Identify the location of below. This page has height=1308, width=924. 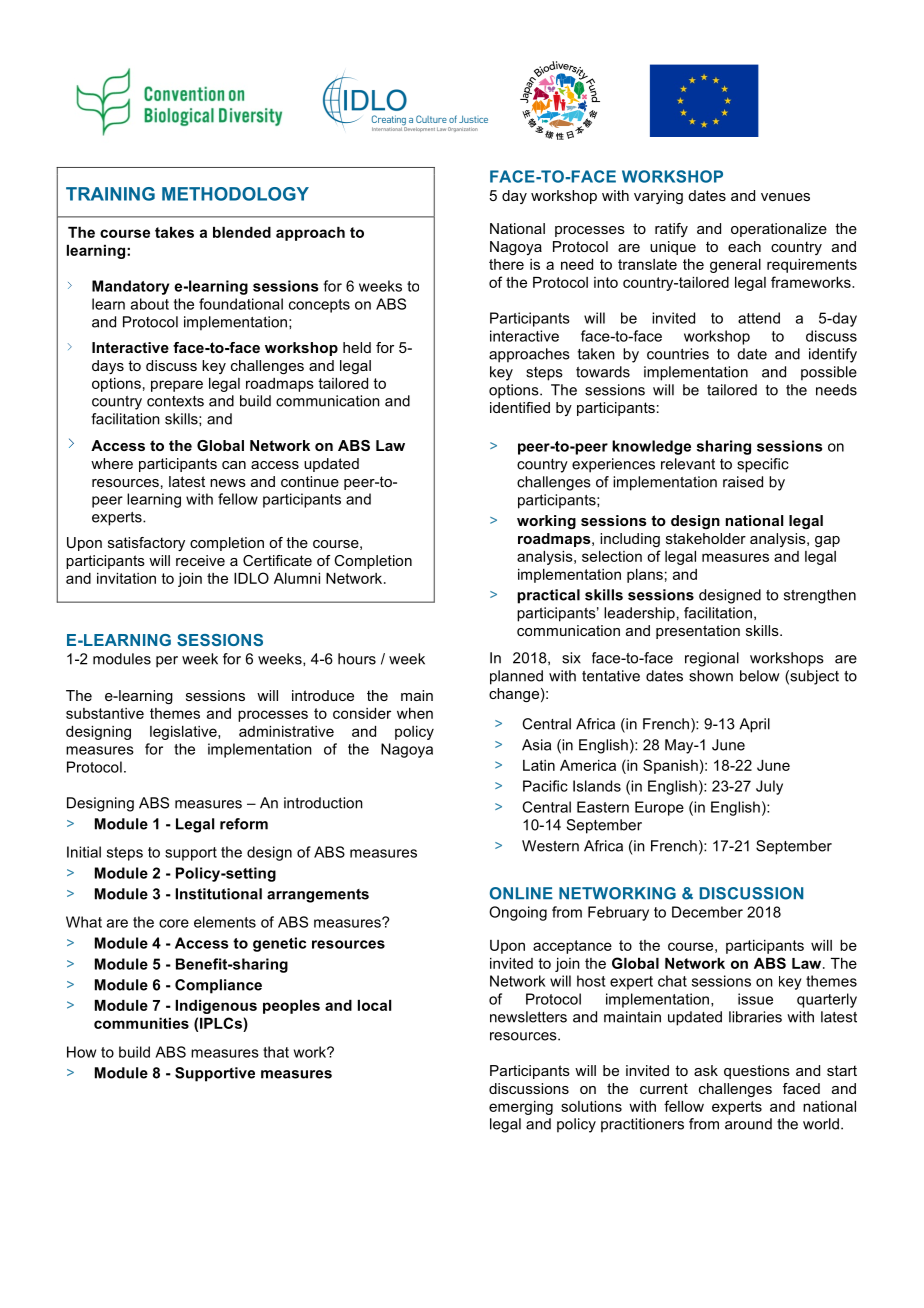
(760, 676).
